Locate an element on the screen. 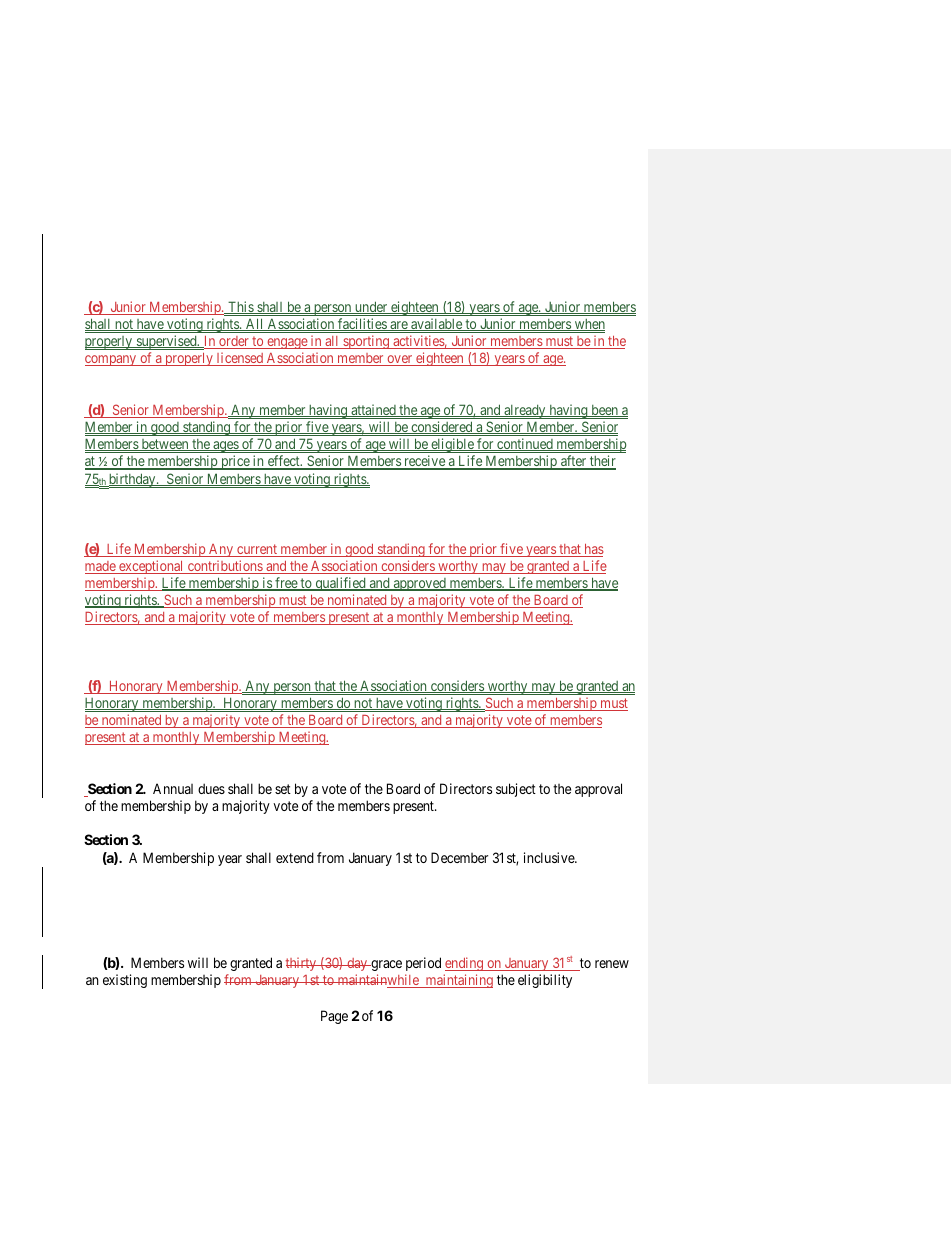  qualified is located at coordinates (340, 584).
